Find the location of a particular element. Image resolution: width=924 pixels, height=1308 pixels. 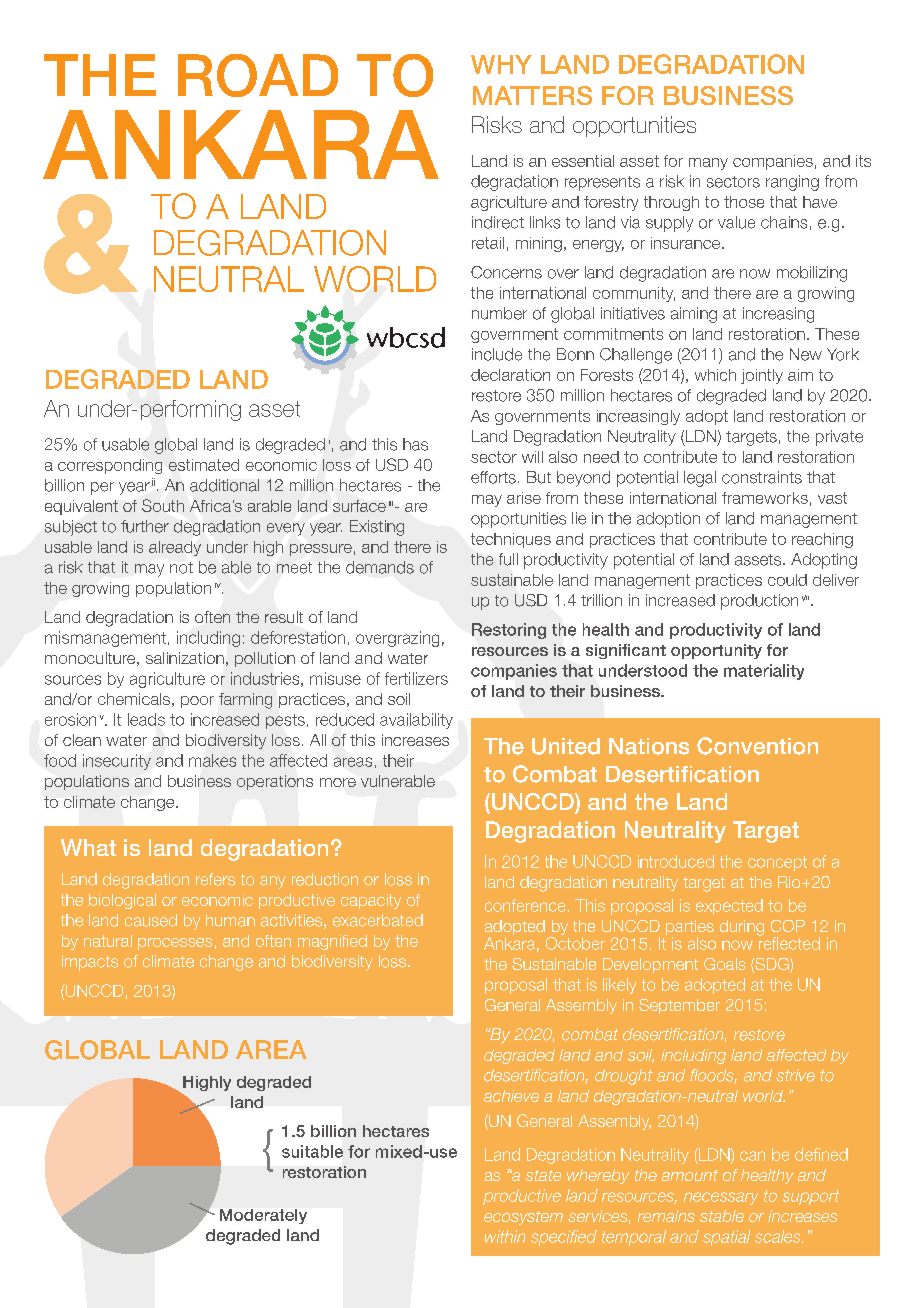

materiality is located at coordinates (764, 672).
